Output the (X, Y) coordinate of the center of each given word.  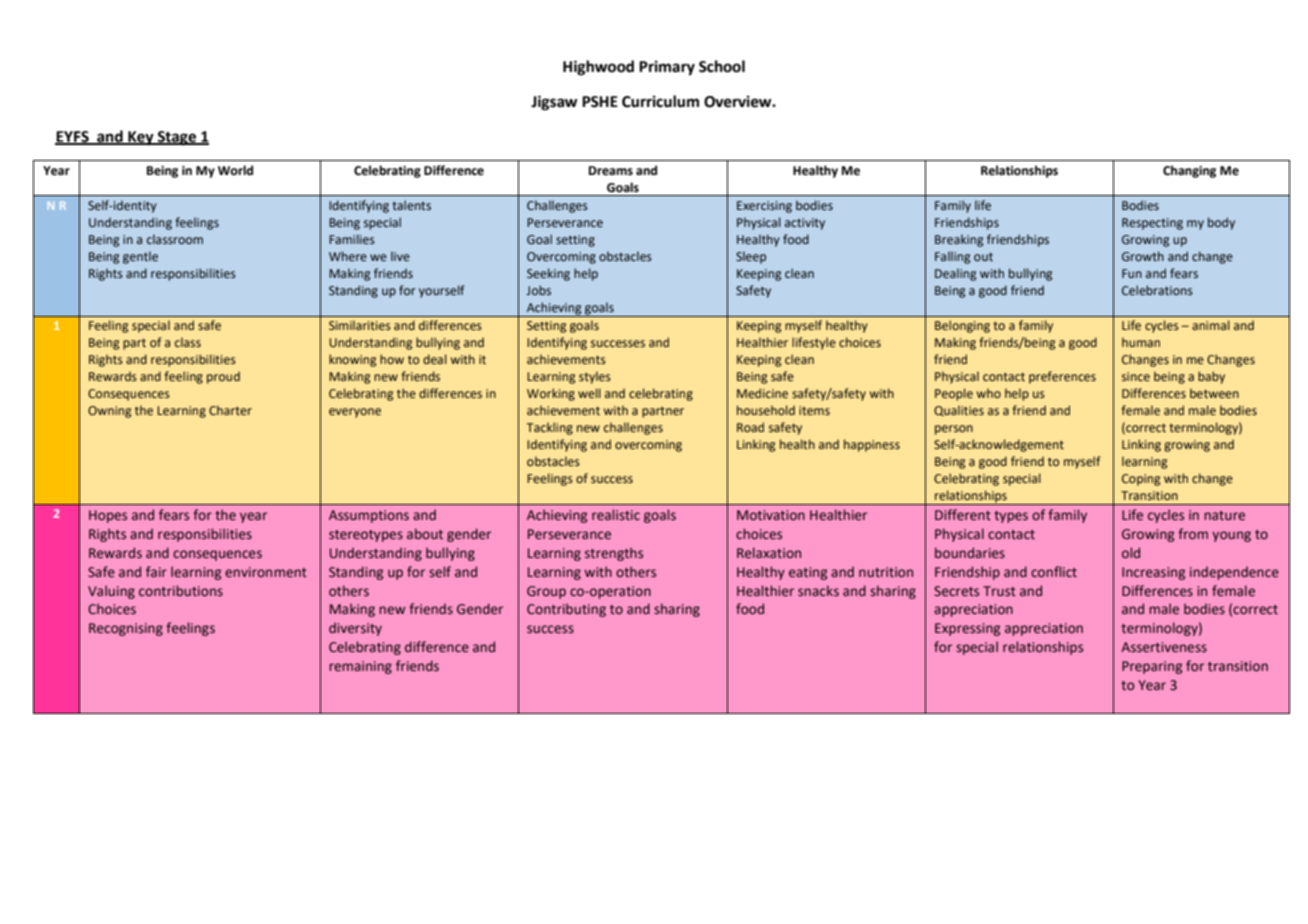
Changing (1189, 171)
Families (352, 239)
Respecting (1152, 224)
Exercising (764, 207)
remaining (360, 667)
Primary (667, 68)
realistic (616, 514)
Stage (177, 138)
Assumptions (369, 516)
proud (223, 377)
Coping (1141, 480)
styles (595, 377)
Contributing (566, 610)
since (1136, 376)
